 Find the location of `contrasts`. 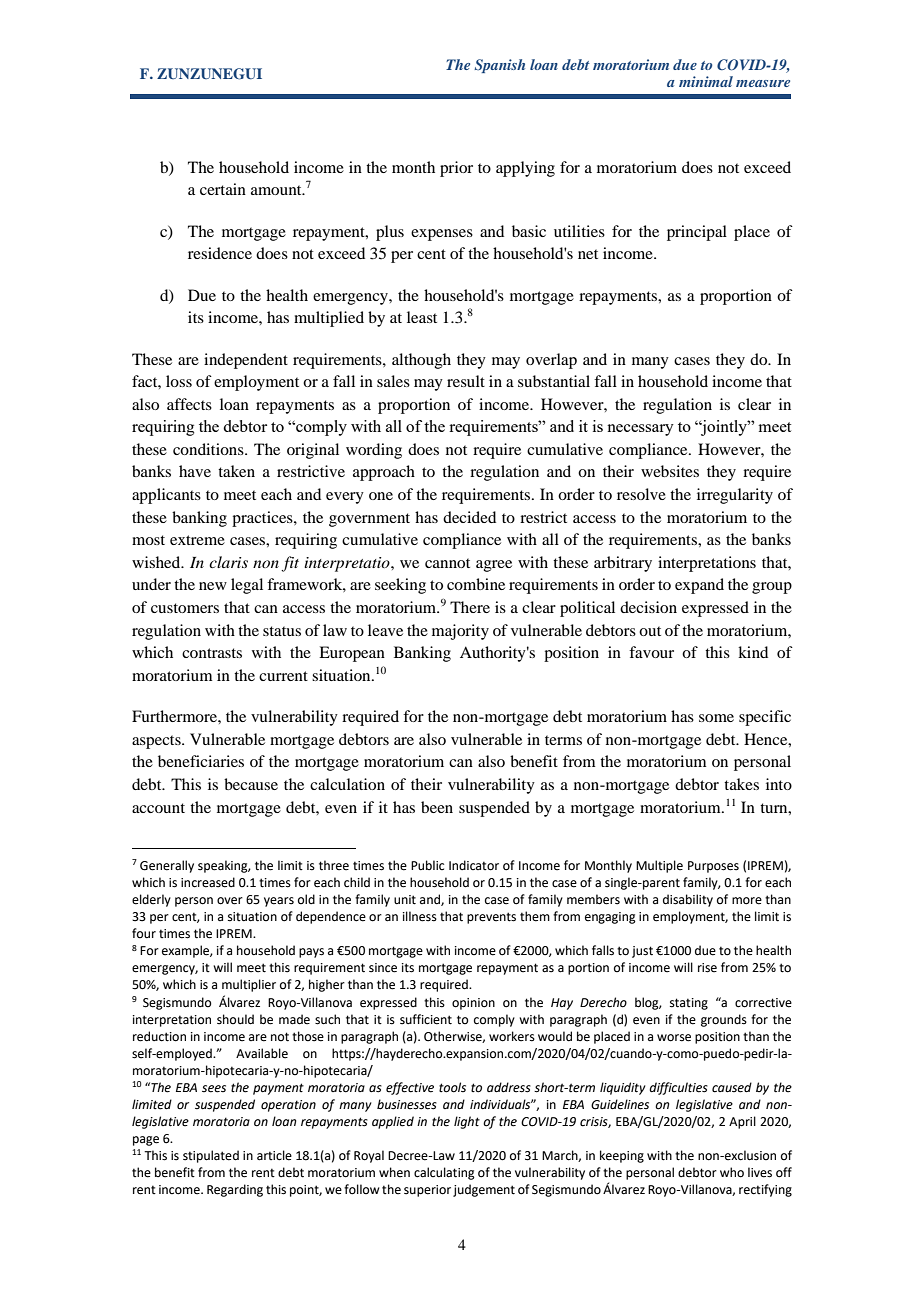

contrasts is located at coordinates (212, 653).
